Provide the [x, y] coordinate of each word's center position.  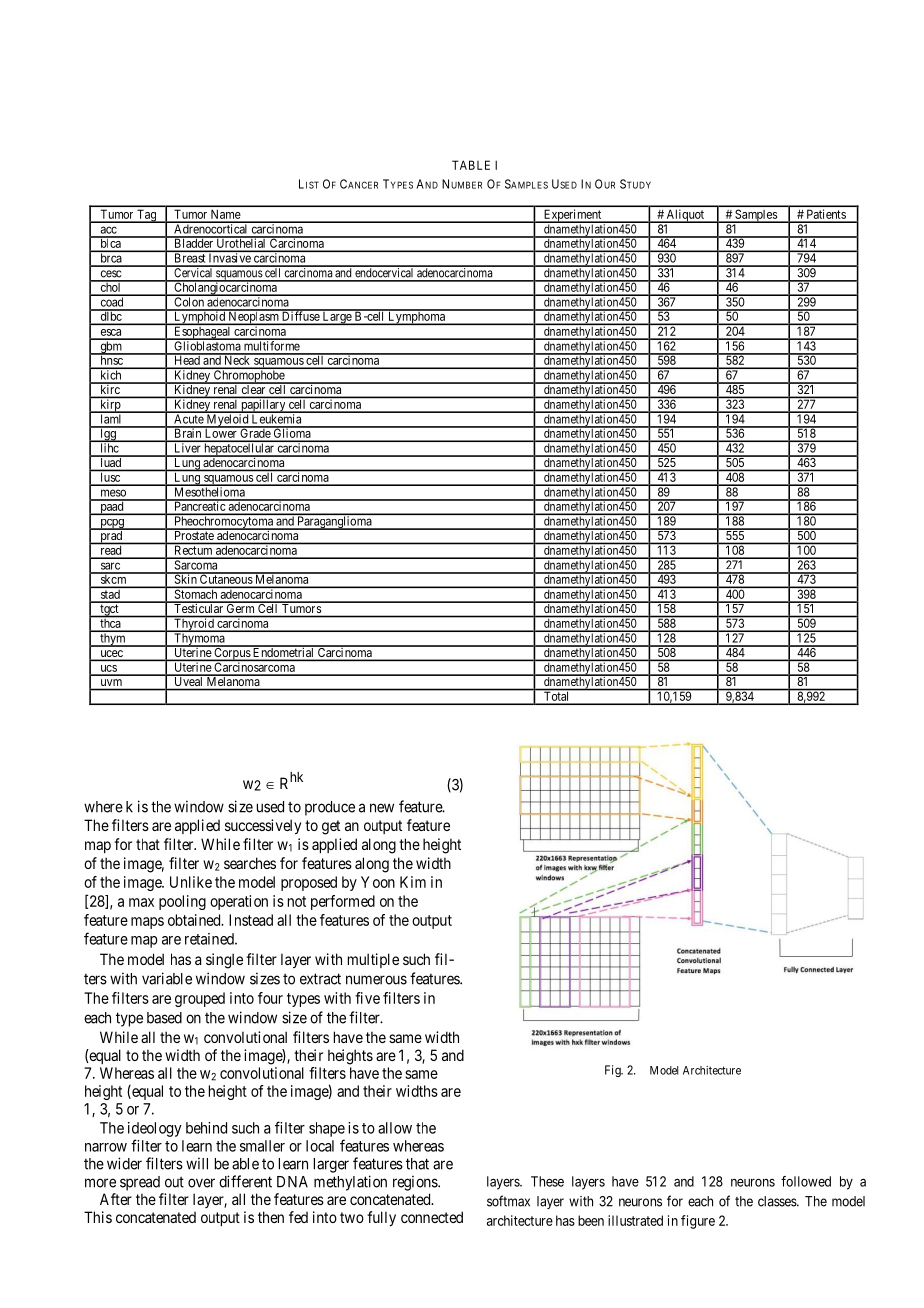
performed [343, 902]
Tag [147, 216]
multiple [373, 960]
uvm [111, 682]
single [224, 961]
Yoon [378, 882]
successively [263, 826]
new [382, 808]
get [331, 827]
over [201, 1183]
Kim [413, 882]
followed [806, 1181]
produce [330, 808]
